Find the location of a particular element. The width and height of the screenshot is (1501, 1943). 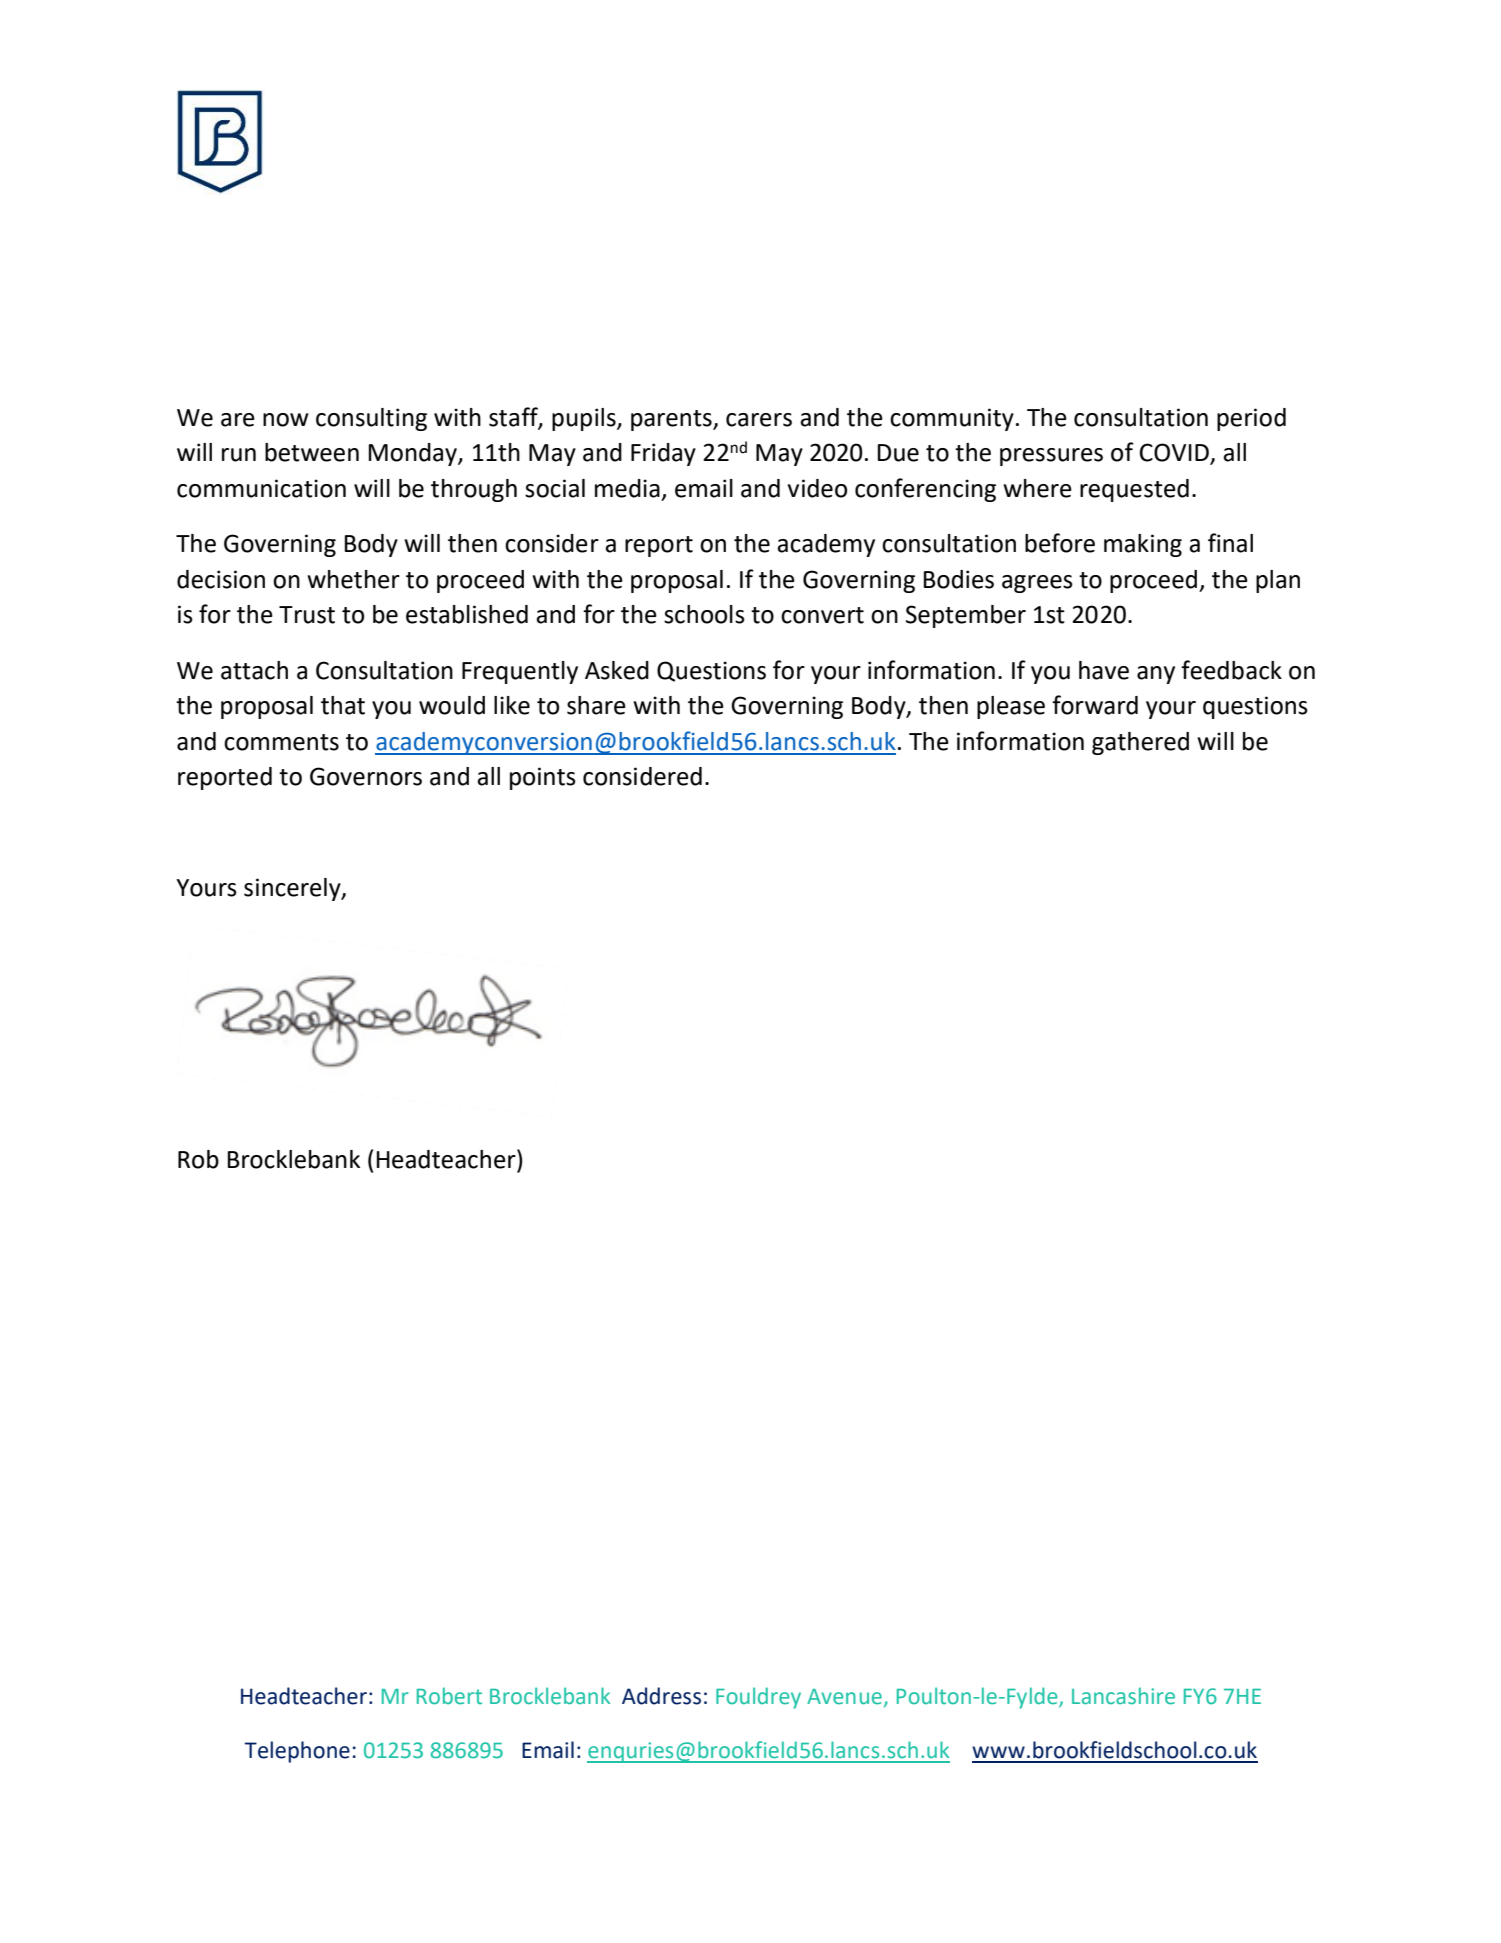

sincerely is located at coordinates (293, 889).
